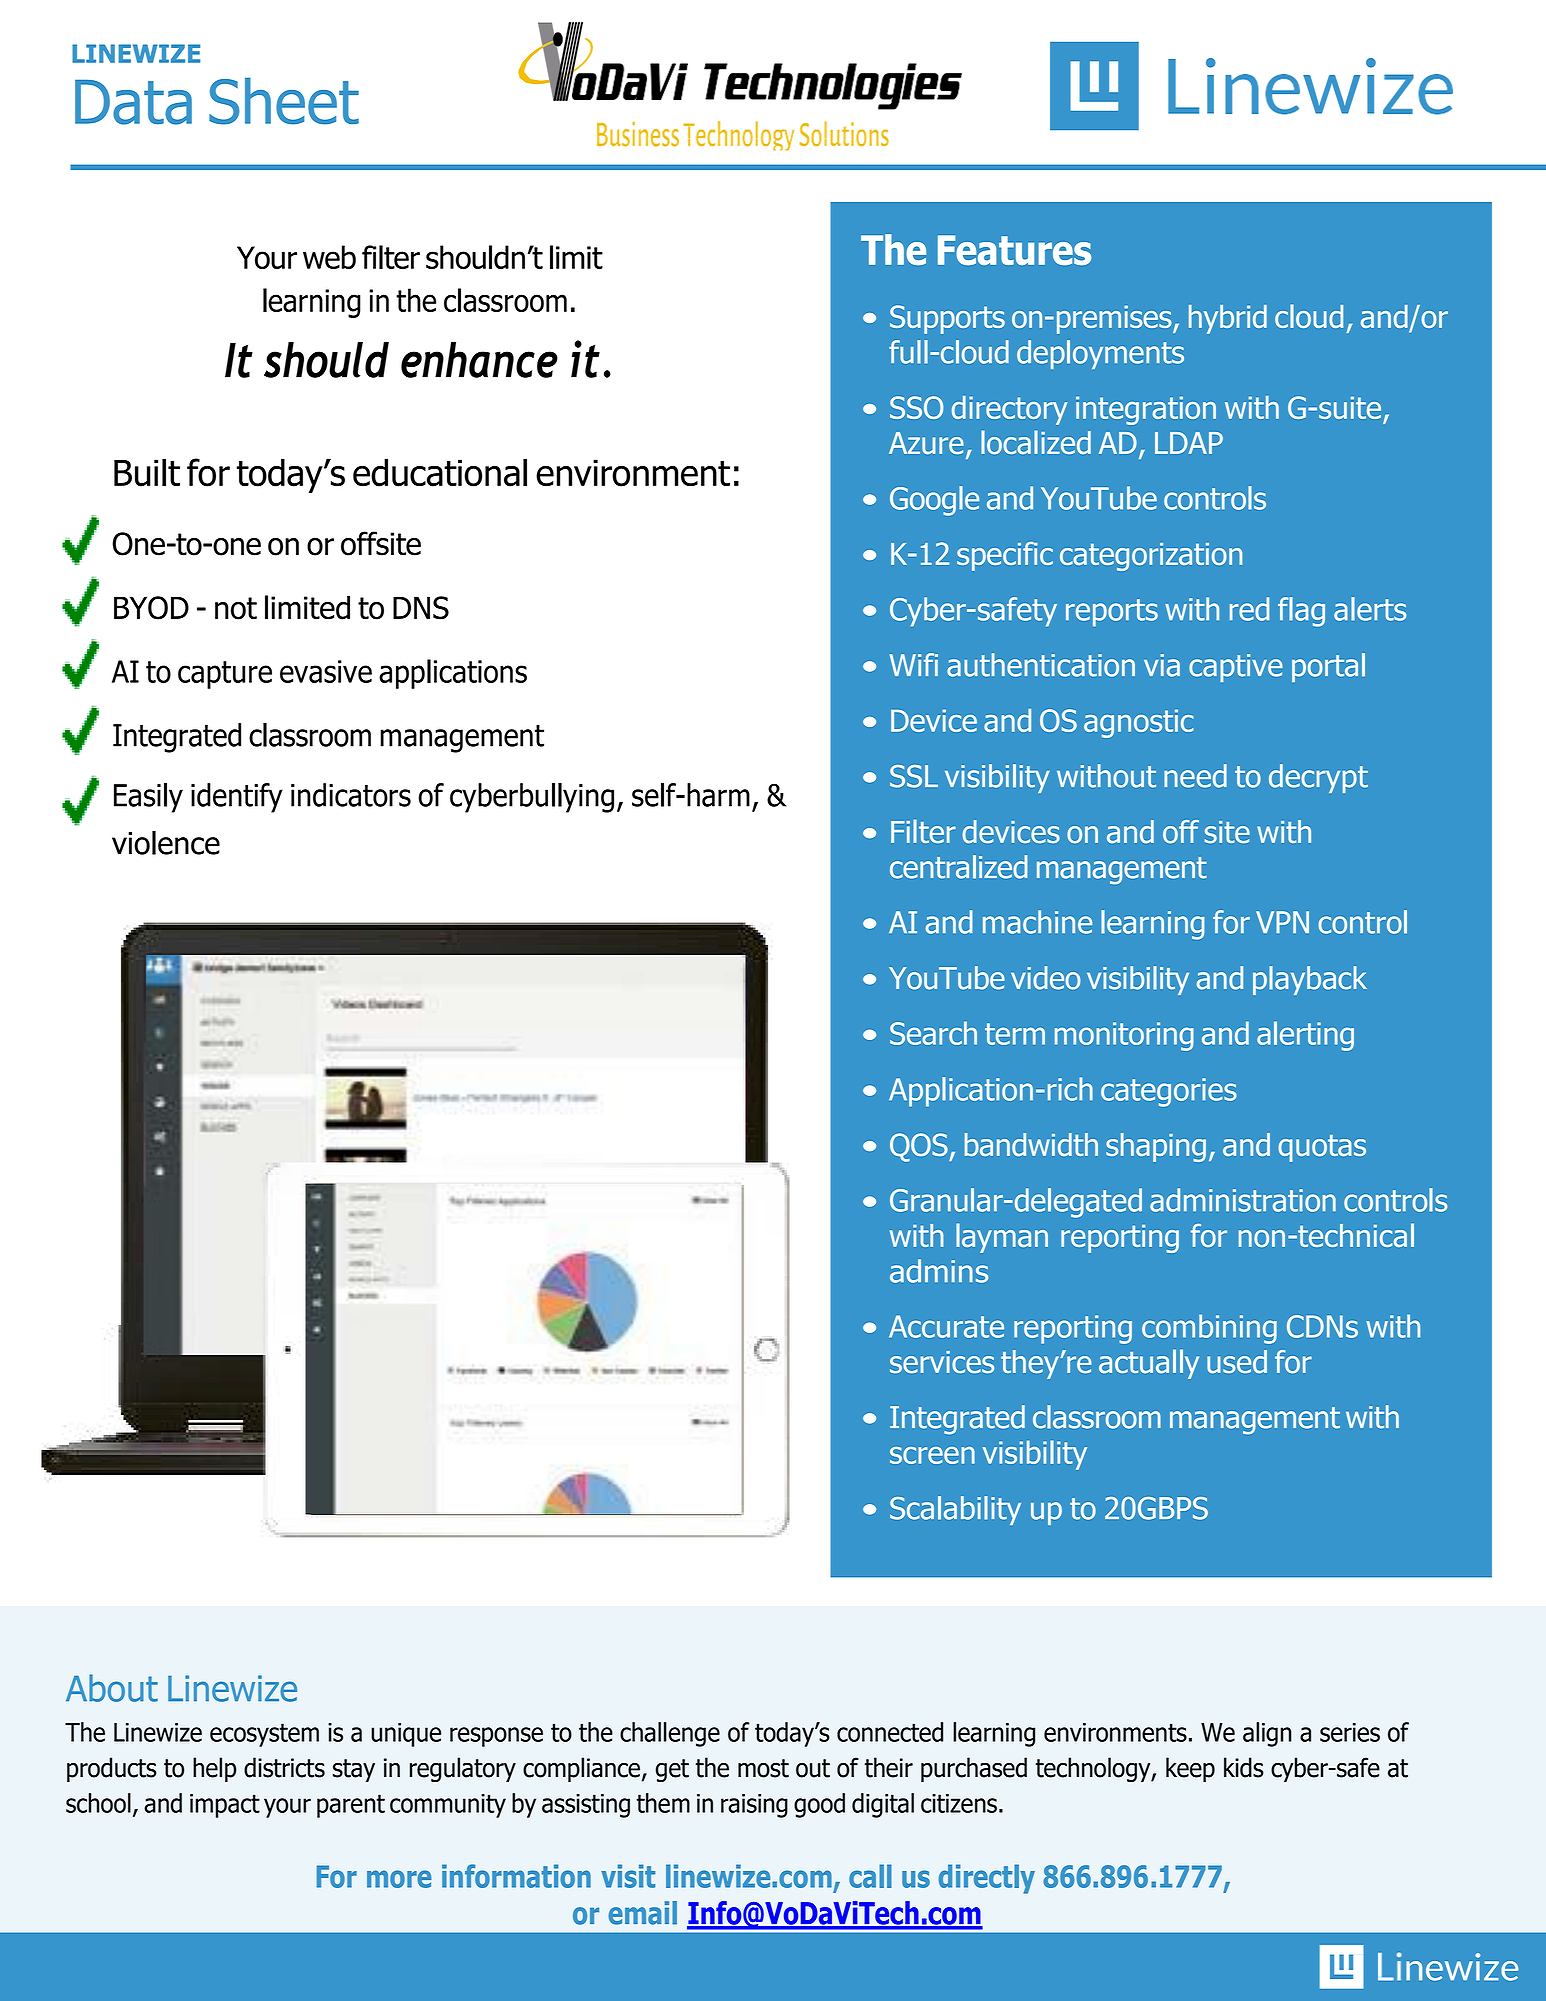 This screenshot has width=1546, height=2001. I want to click on SSL, so click(914, 776).
